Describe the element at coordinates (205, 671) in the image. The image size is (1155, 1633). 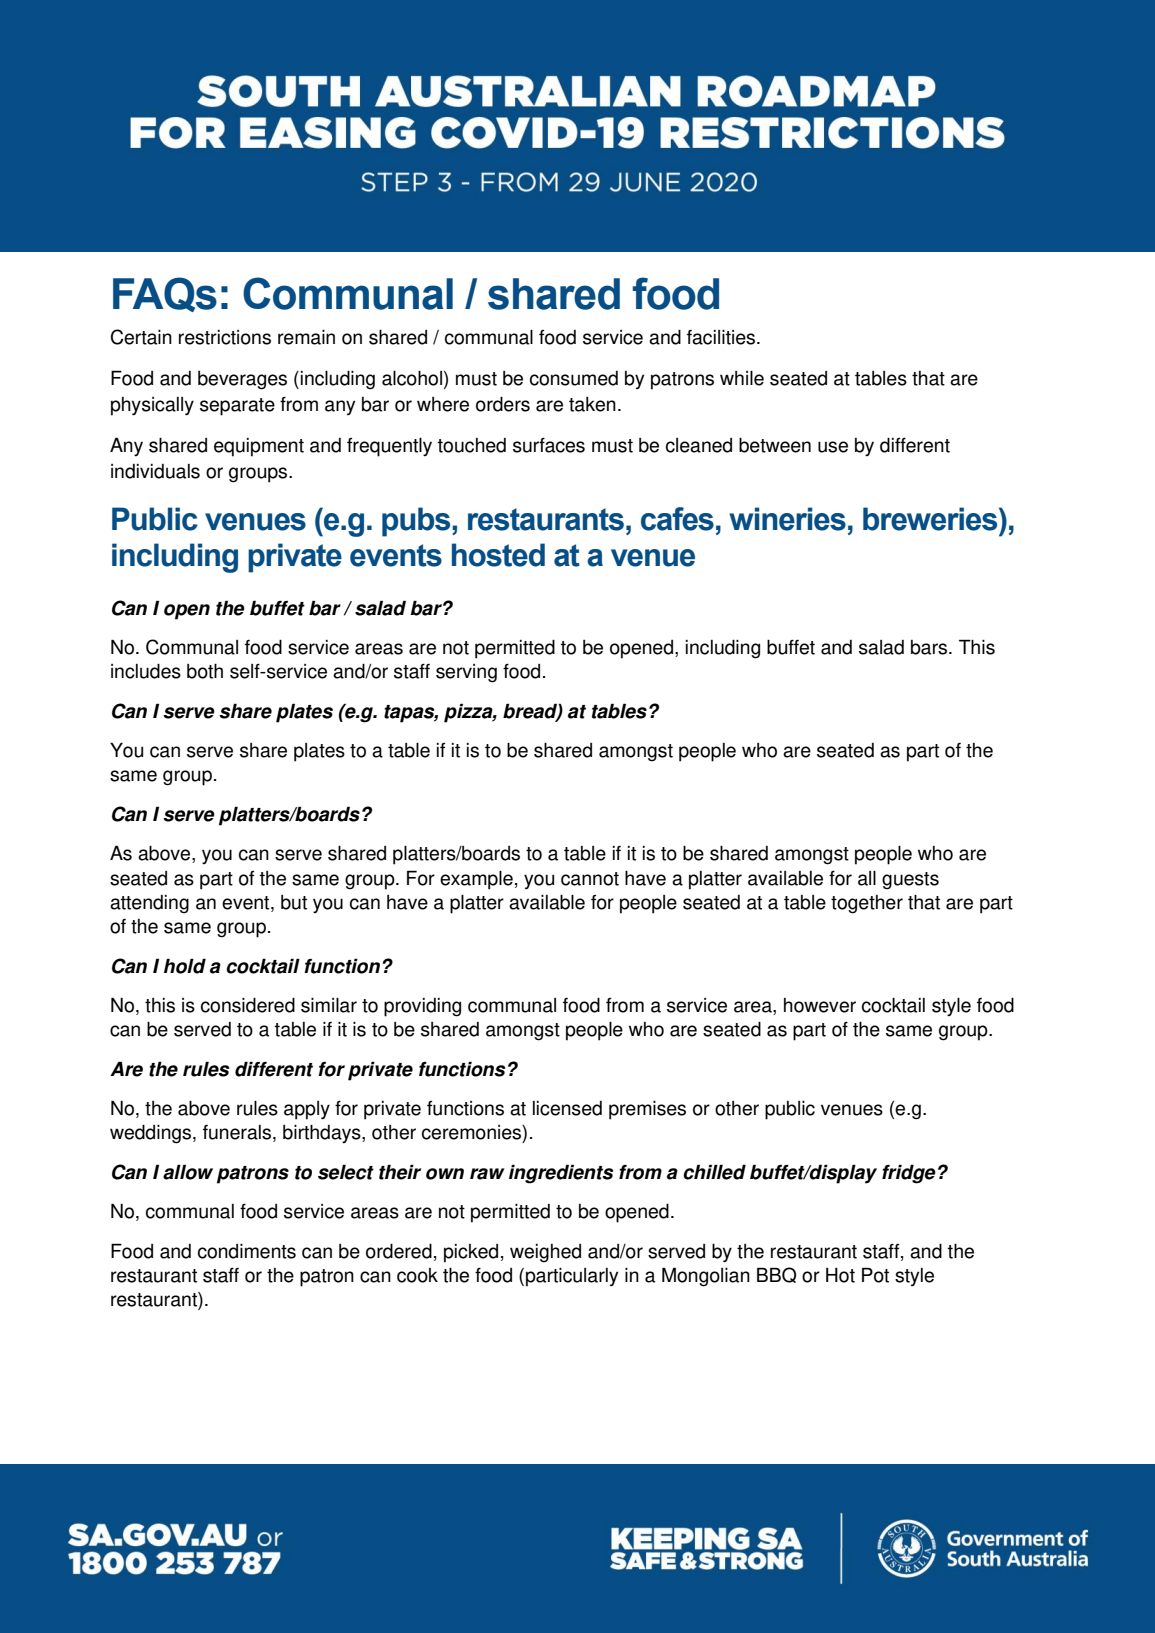
I see `both` at that location.
